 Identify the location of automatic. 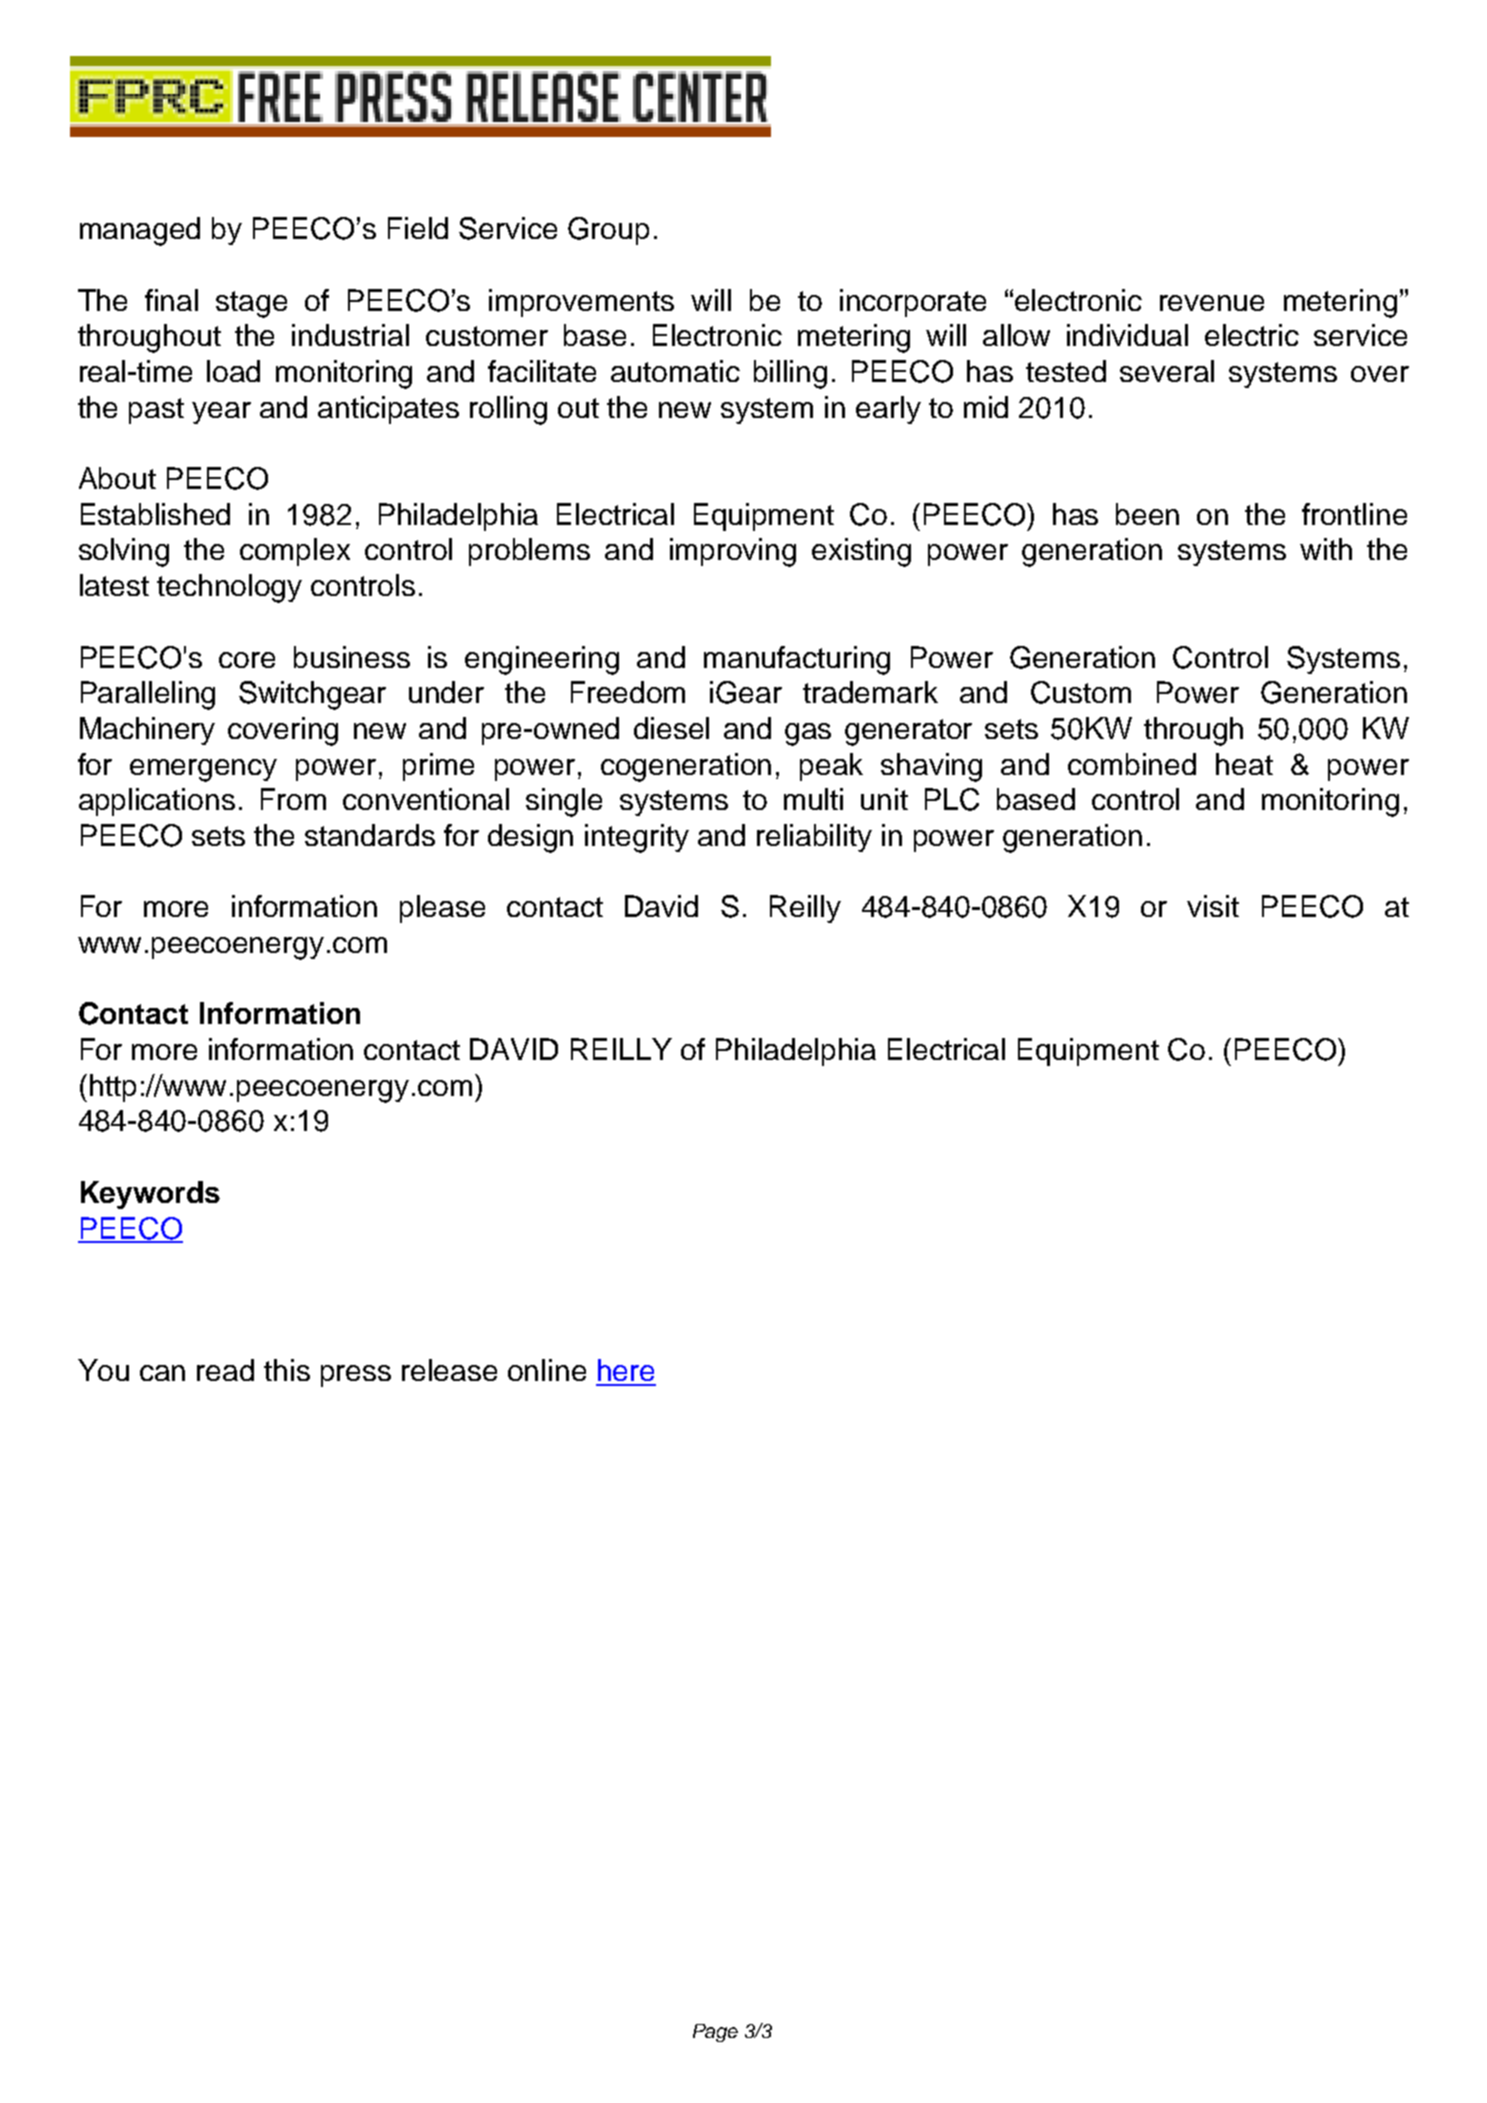
(675, 371).
